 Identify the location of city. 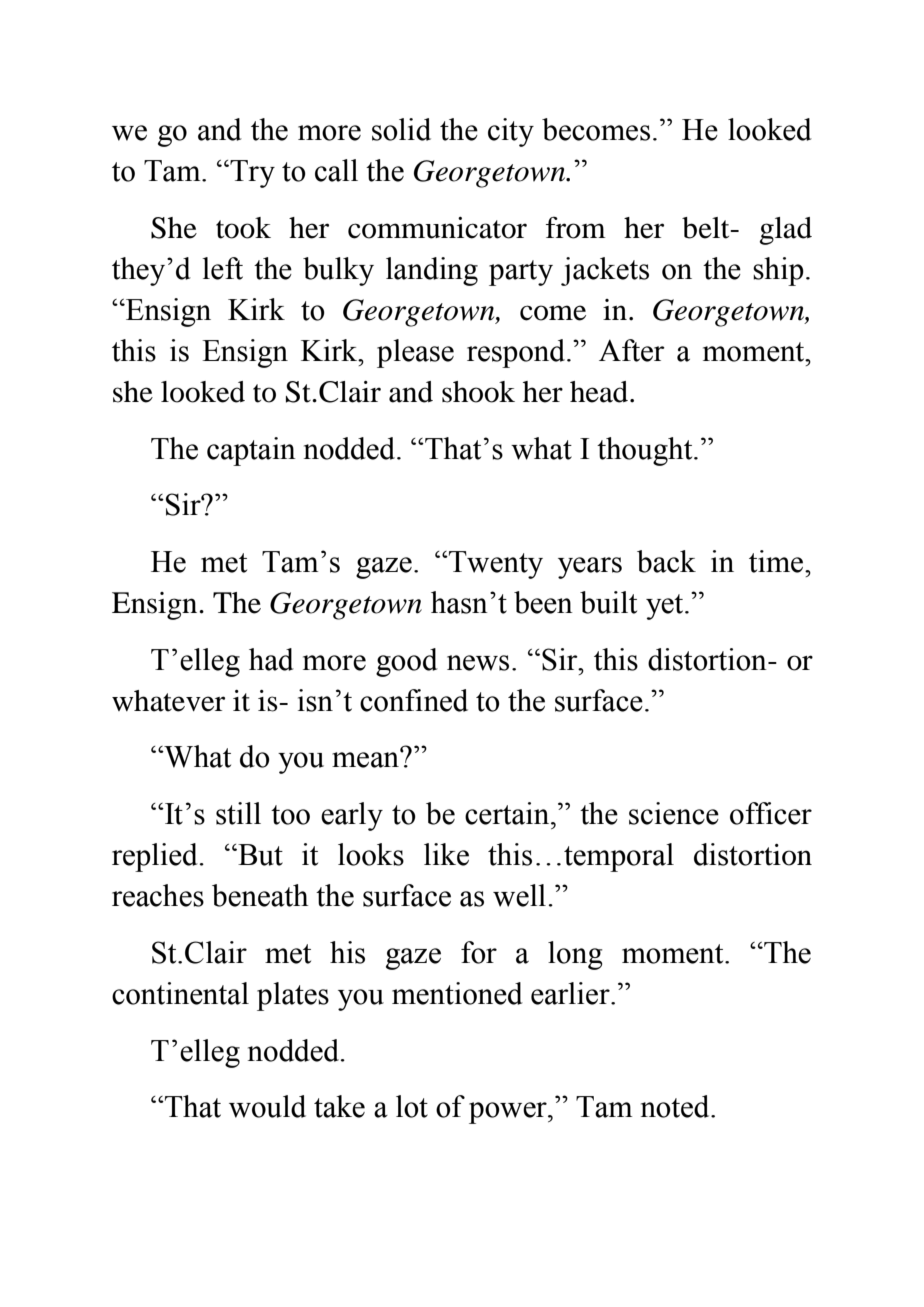
(511, 132).
